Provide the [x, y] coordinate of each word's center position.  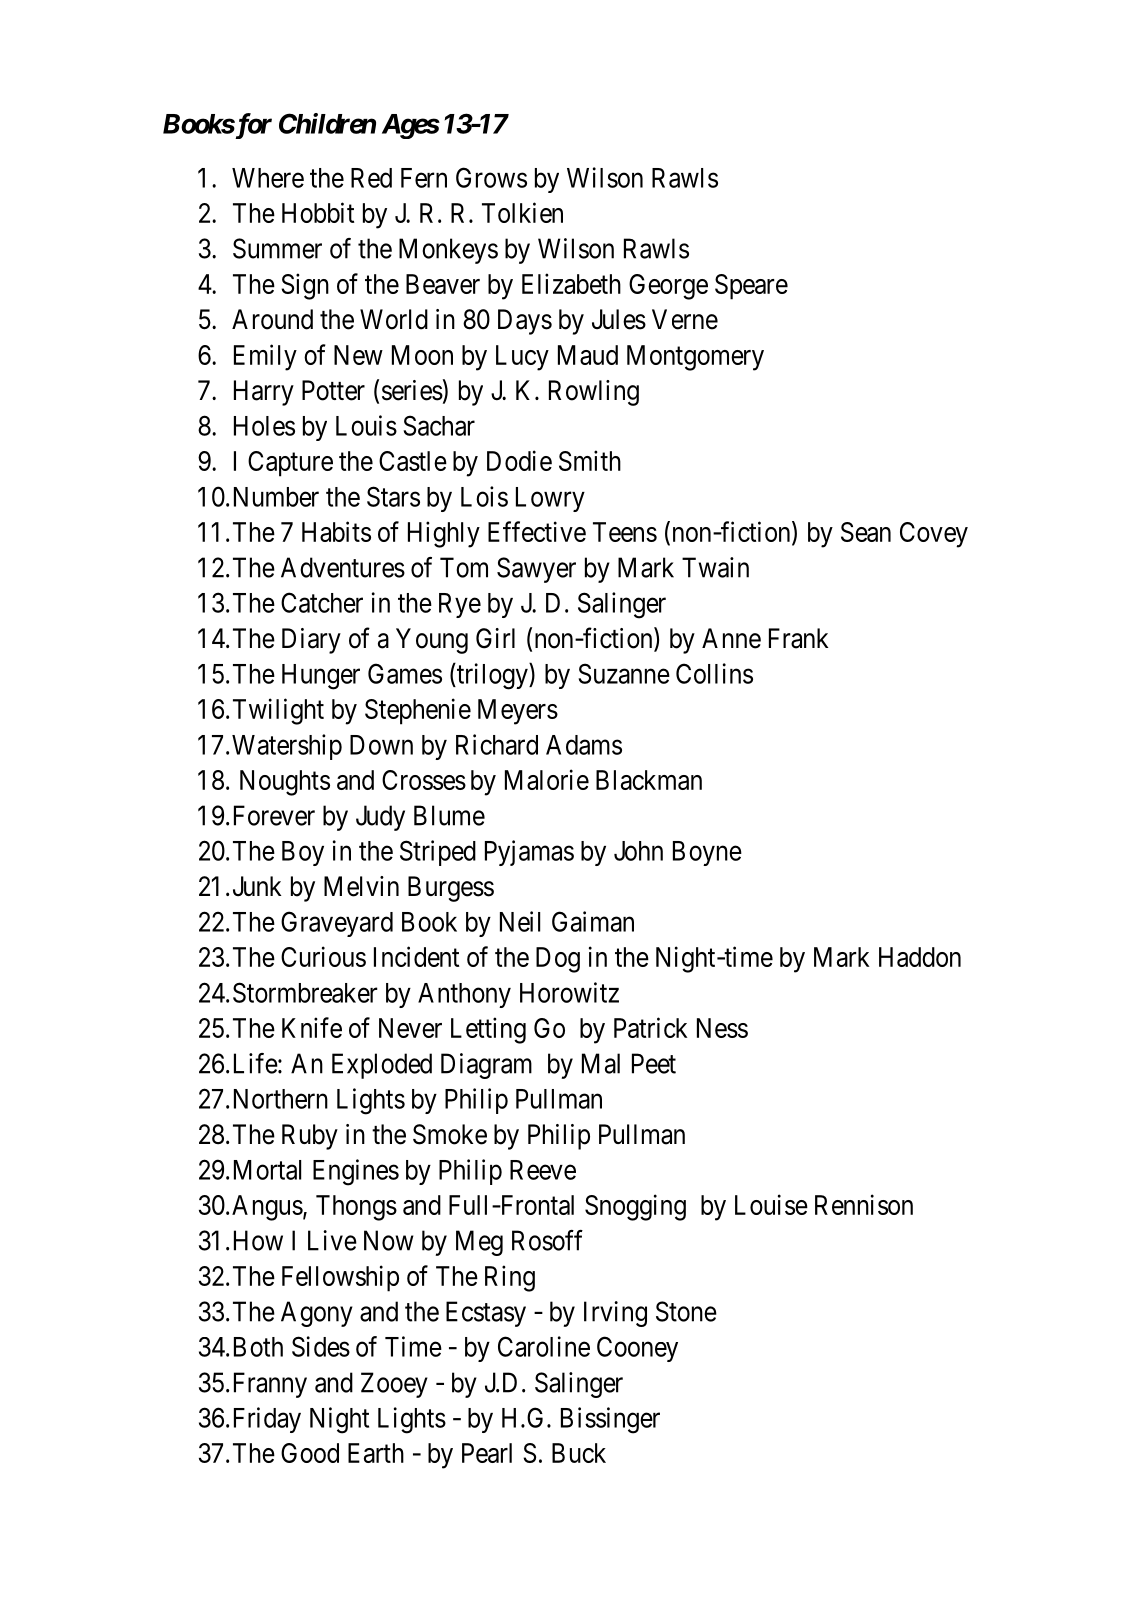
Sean [866, 532]
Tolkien [522, 212]
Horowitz [569, 992]
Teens [625, 532]
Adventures [343, 567]
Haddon [920, 957]
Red [371, 178]
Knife [312, 1027]
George [668, 287]
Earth [376, 1453]
